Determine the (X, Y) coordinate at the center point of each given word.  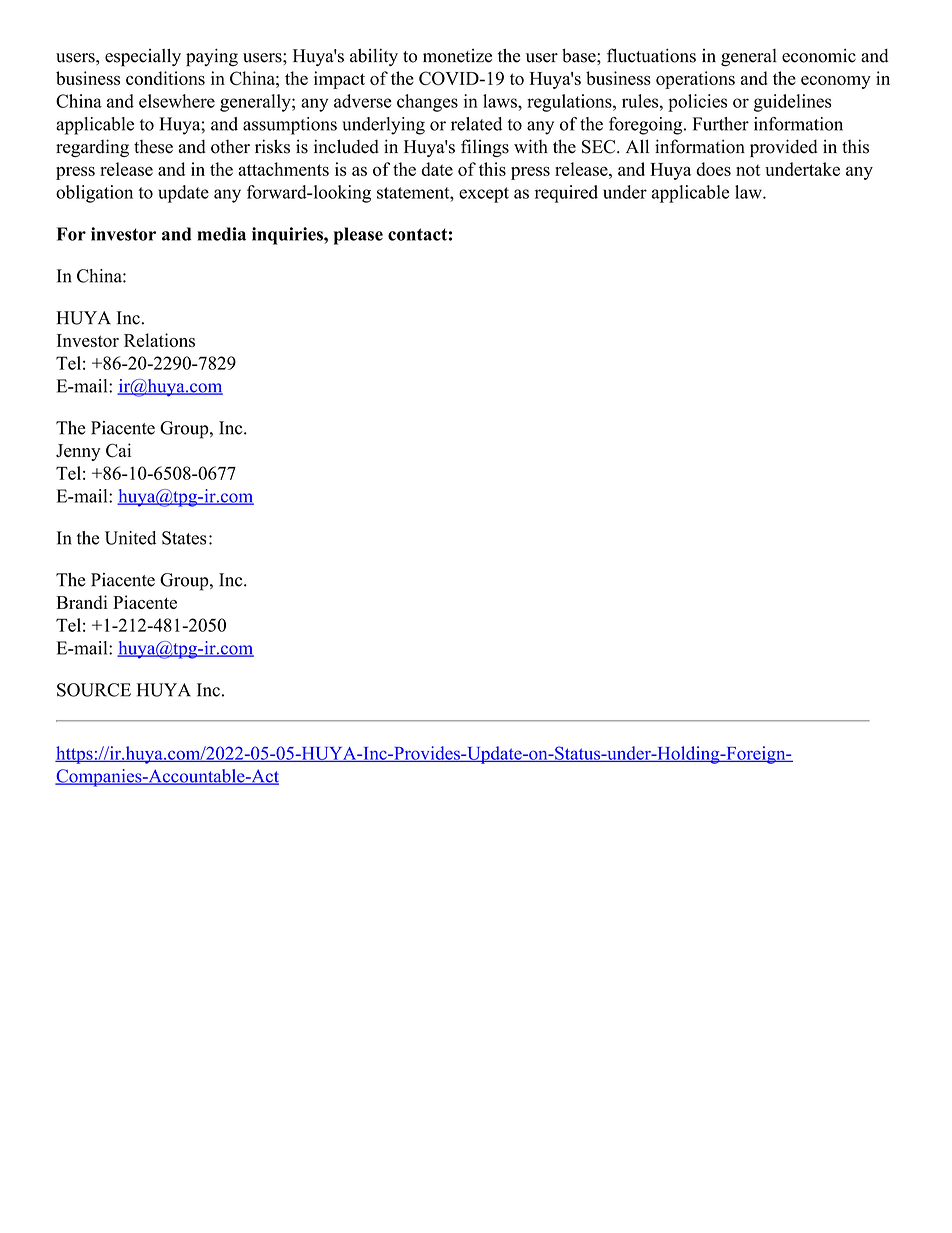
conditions (165, 78)
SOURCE (94, 690)
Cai (118, 450)
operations (695, 80)
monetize (457, 56)
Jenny (78, 452)
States (184, 538)
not (748, 170)
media (221, 234)
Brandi (82, 602)
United (130, 538)
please (358, 236)
